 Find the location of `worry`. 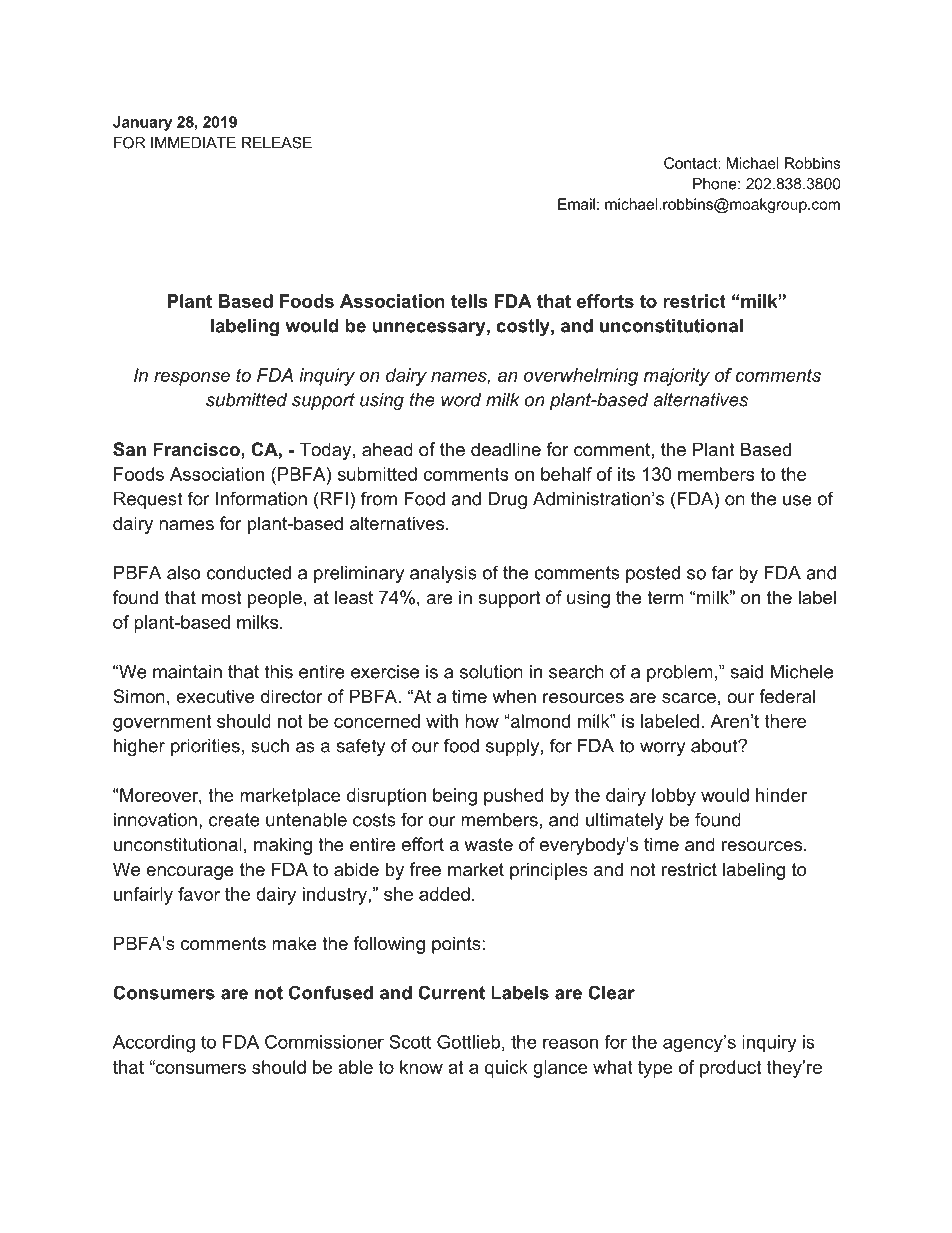

worry is located at coordinates (662, 749).
